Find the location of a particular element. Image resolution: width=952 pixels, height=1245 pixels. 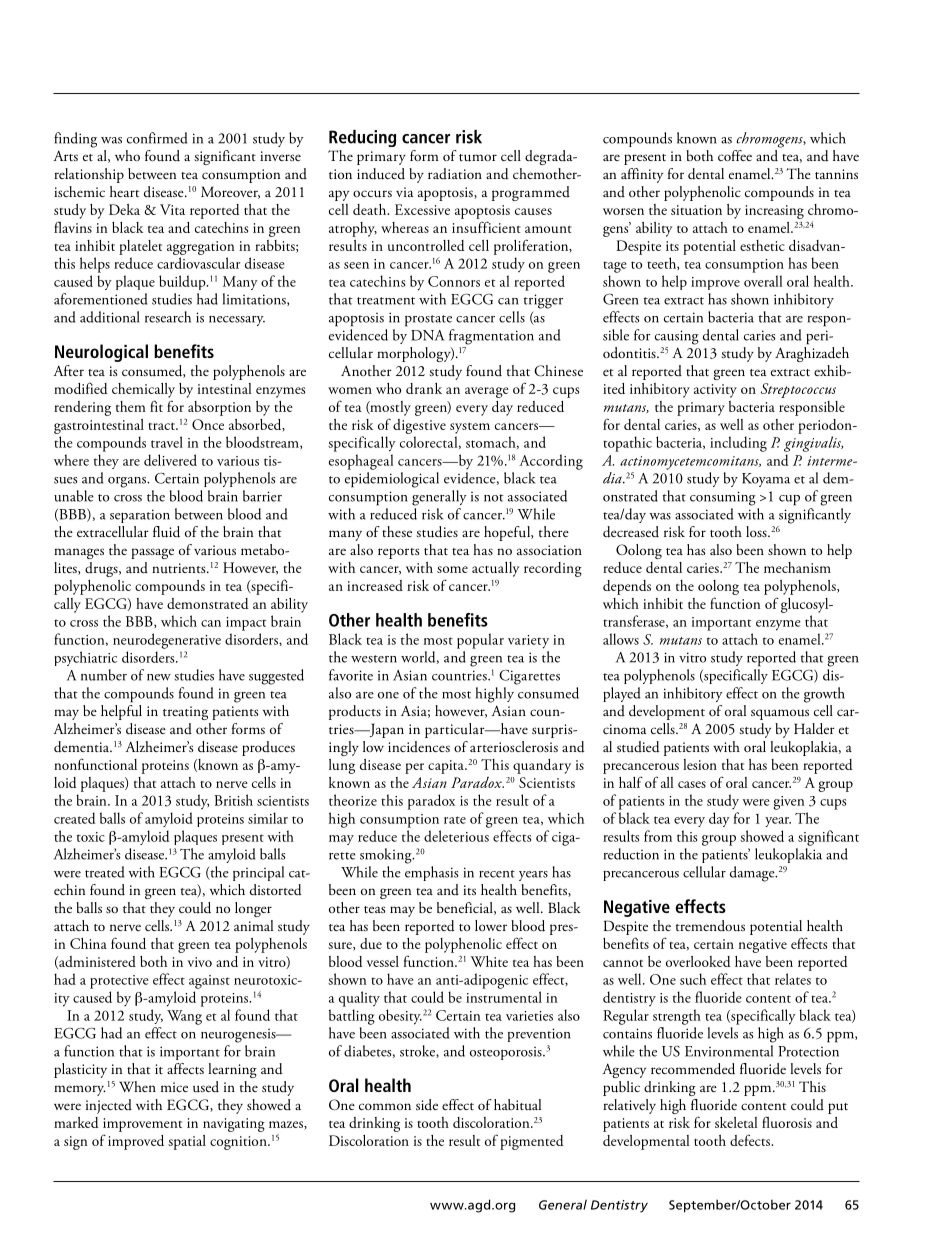

popular is located at coordinates (480, 641).
